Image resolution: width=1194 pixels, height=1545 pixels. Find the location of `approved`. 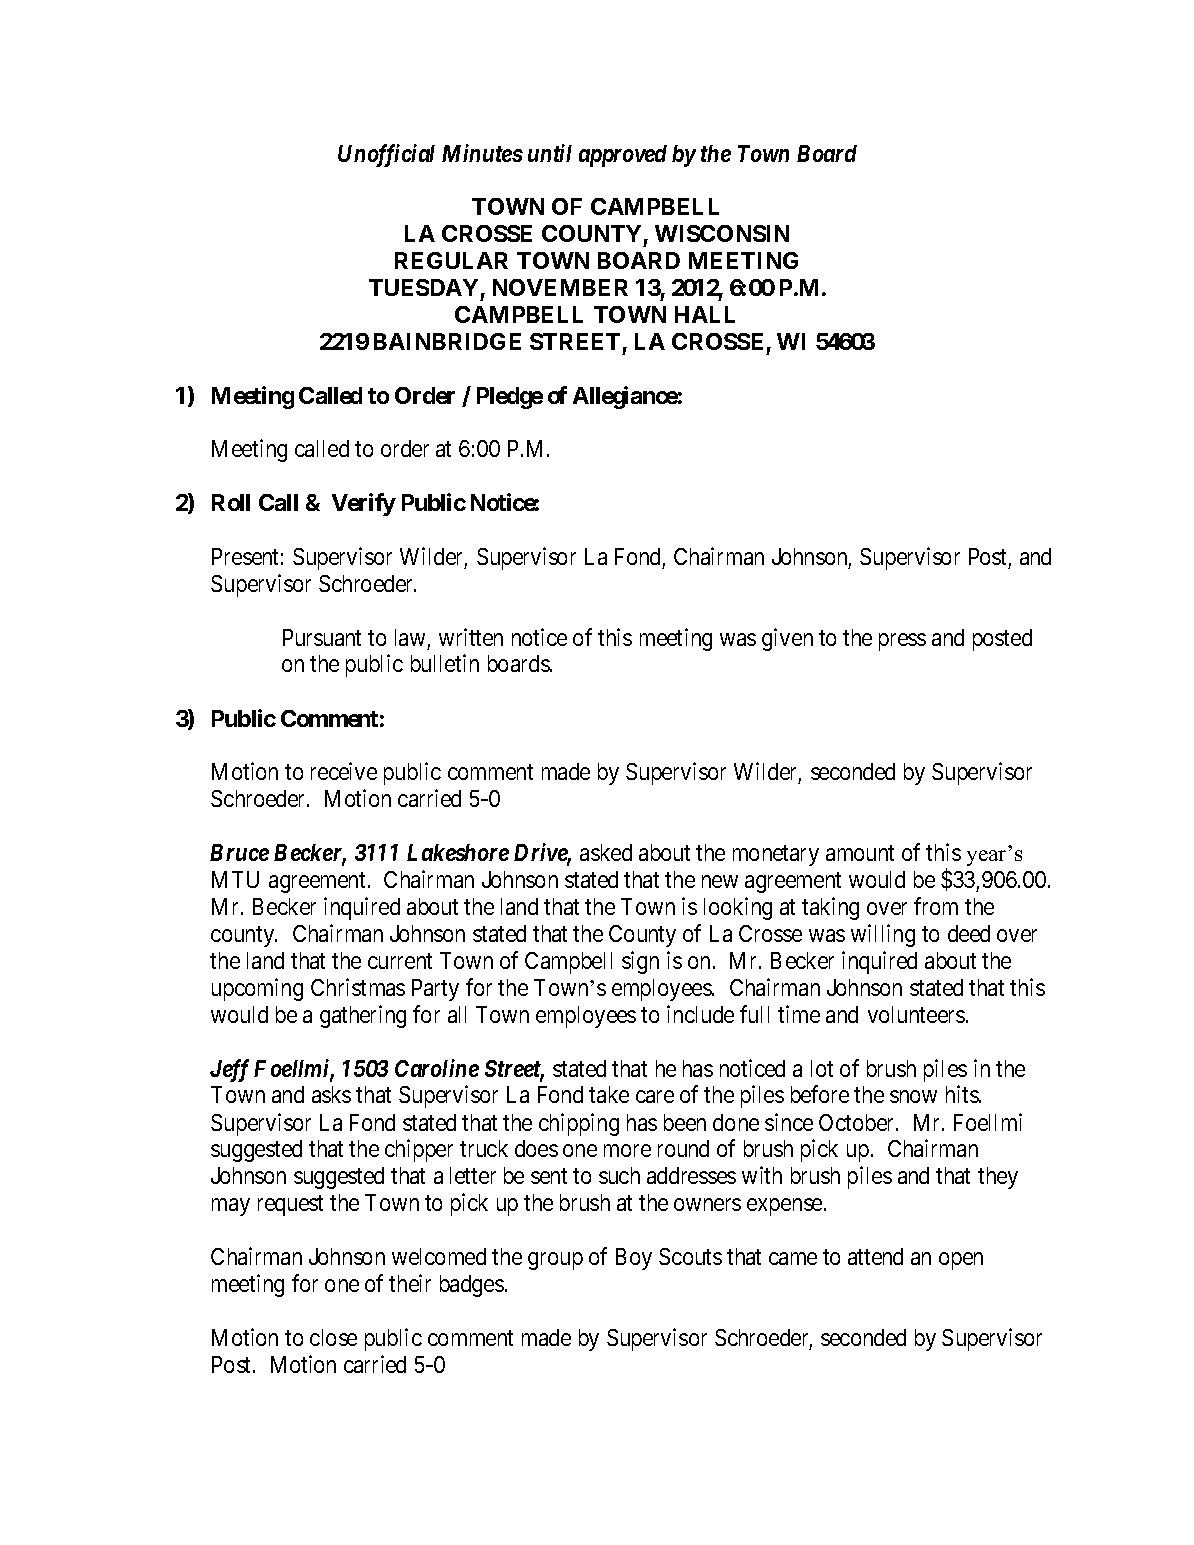

approved is located at coordinates (623, 156).
